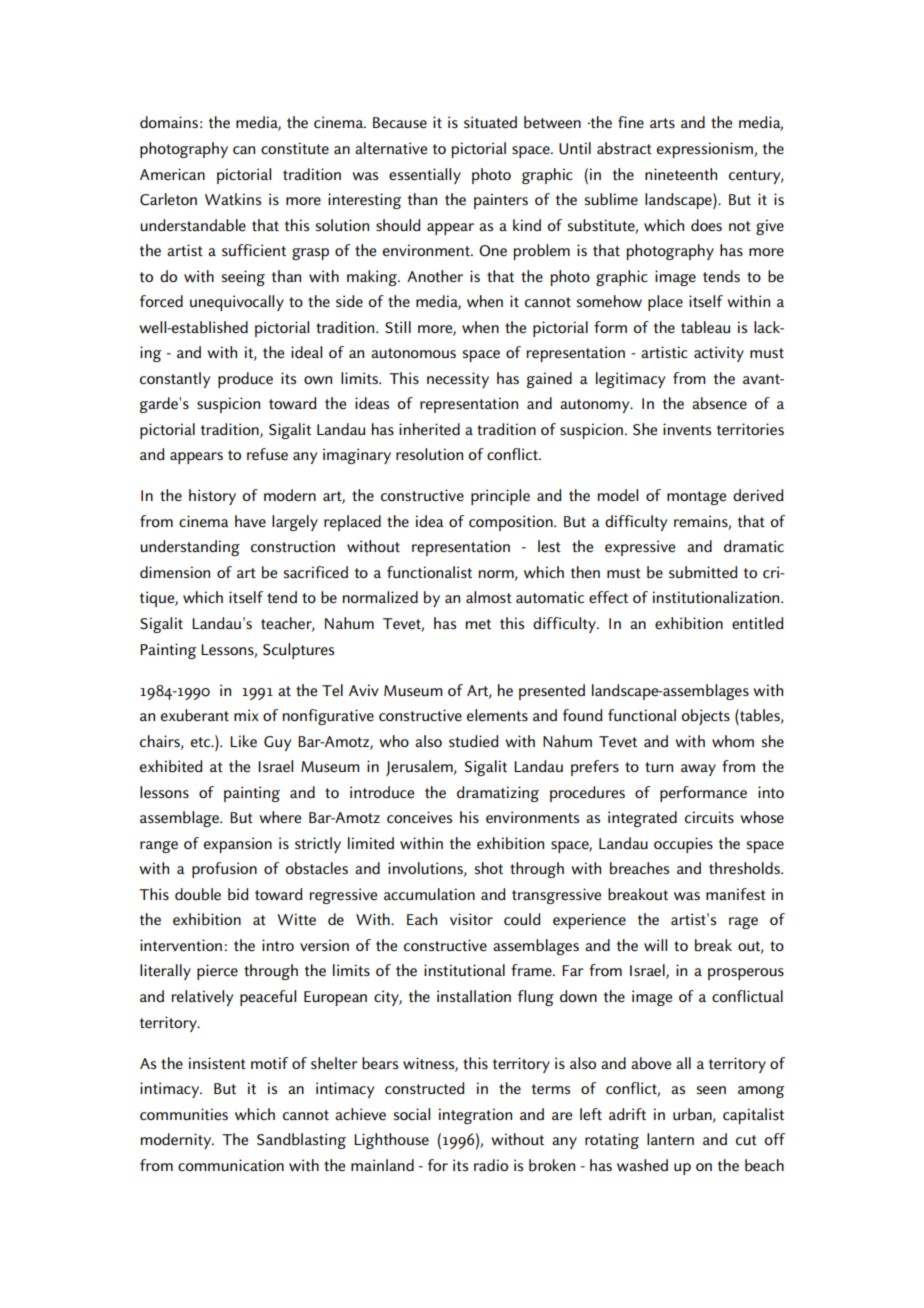 This screenshot has width=924, height=1308. What do you see at coordinates (670, 1139) in the screenshot?
I see `lantern` at bounding box center [670, 1139].
